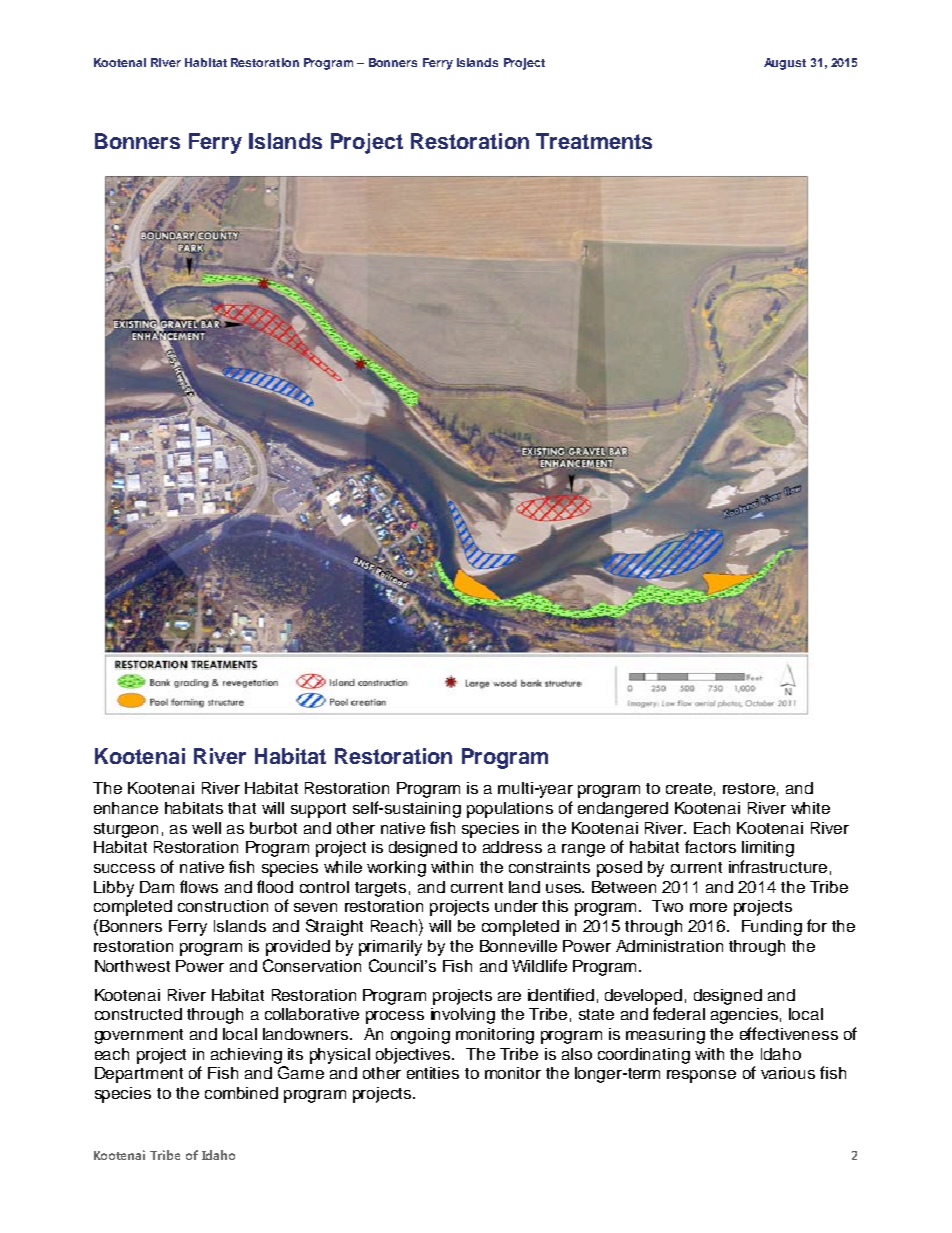  I want to click on Treatments, so click(594, 141).
